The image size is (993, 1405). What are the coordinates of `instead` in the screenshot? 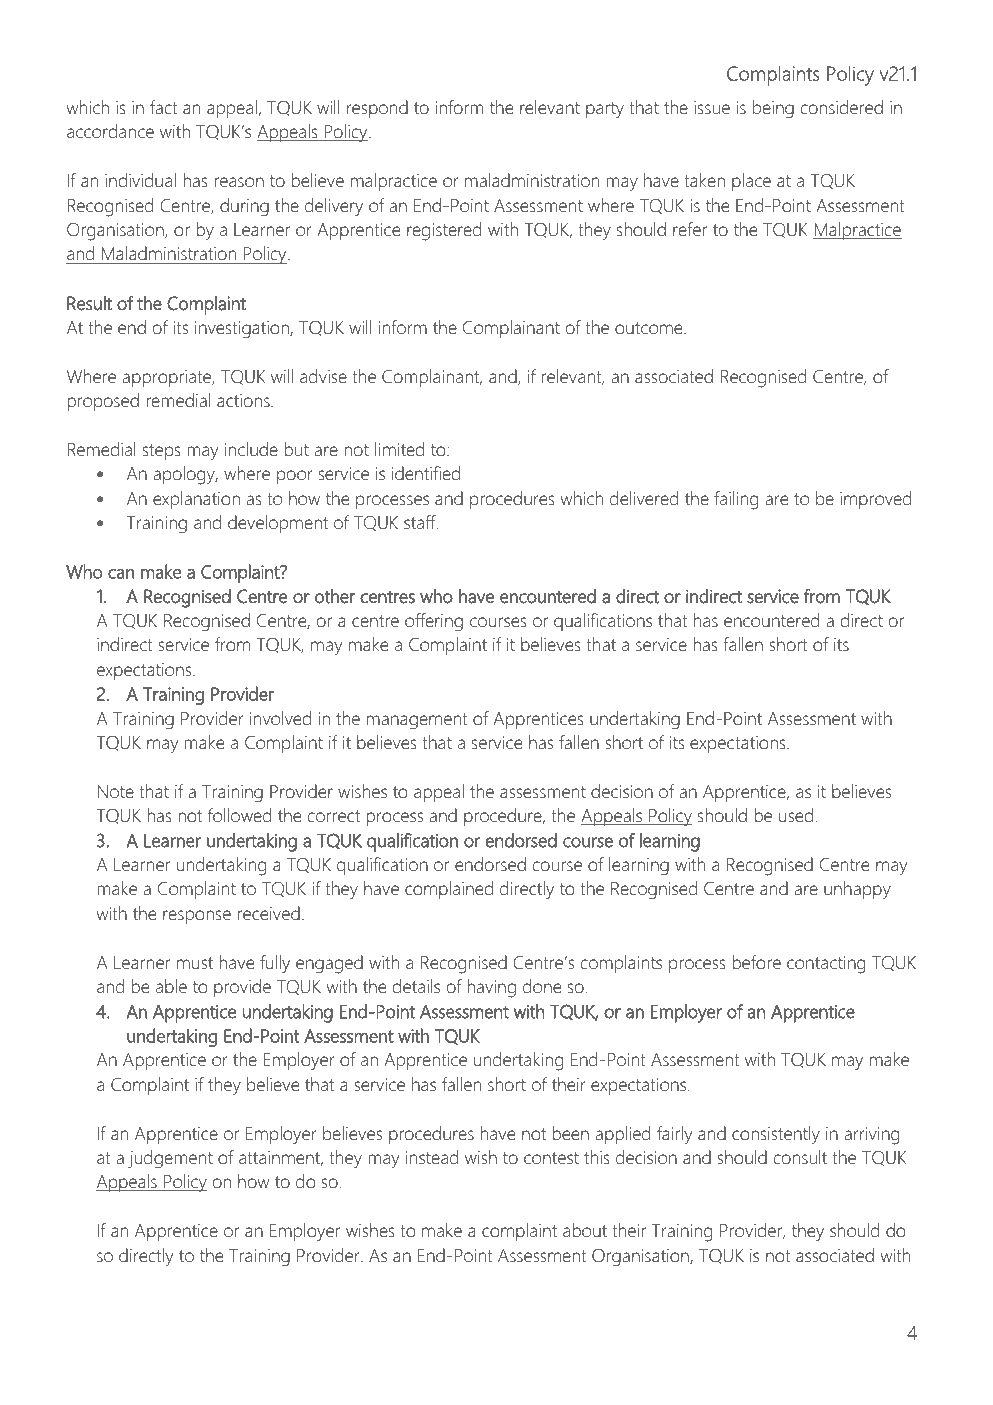 It's located at (432, 1157).
